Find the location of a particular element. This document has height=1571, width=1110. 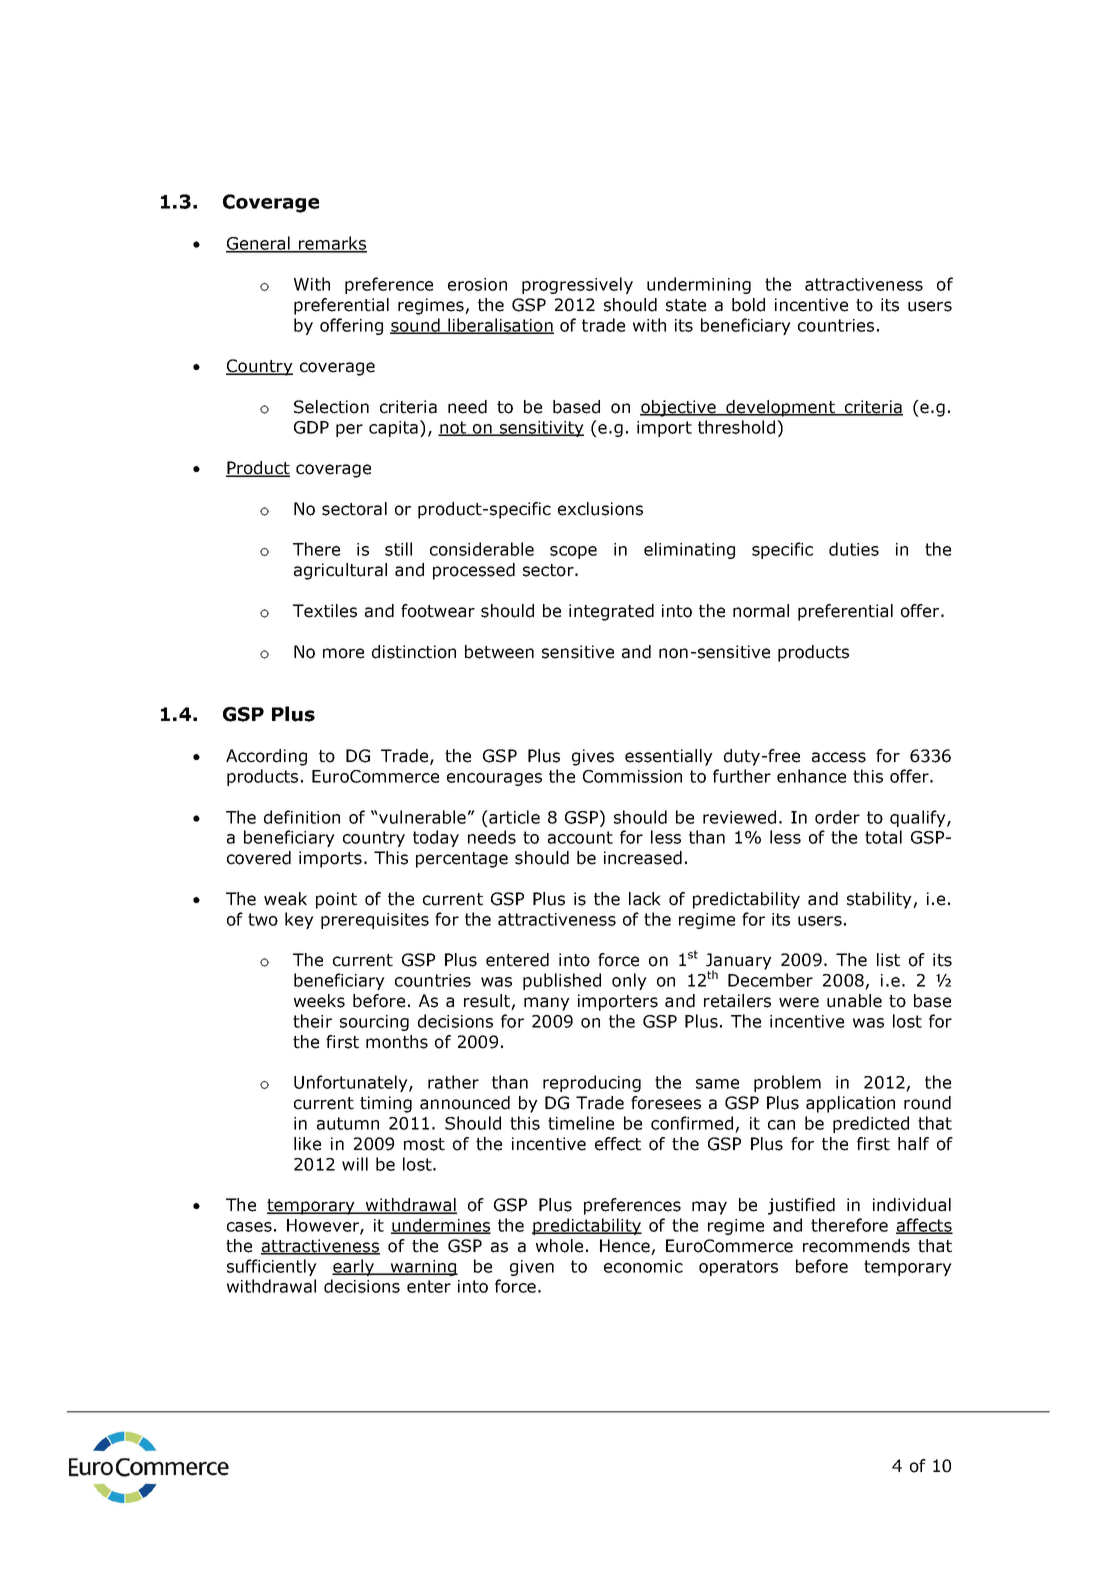

duties is located at coordinates (854, 549).
